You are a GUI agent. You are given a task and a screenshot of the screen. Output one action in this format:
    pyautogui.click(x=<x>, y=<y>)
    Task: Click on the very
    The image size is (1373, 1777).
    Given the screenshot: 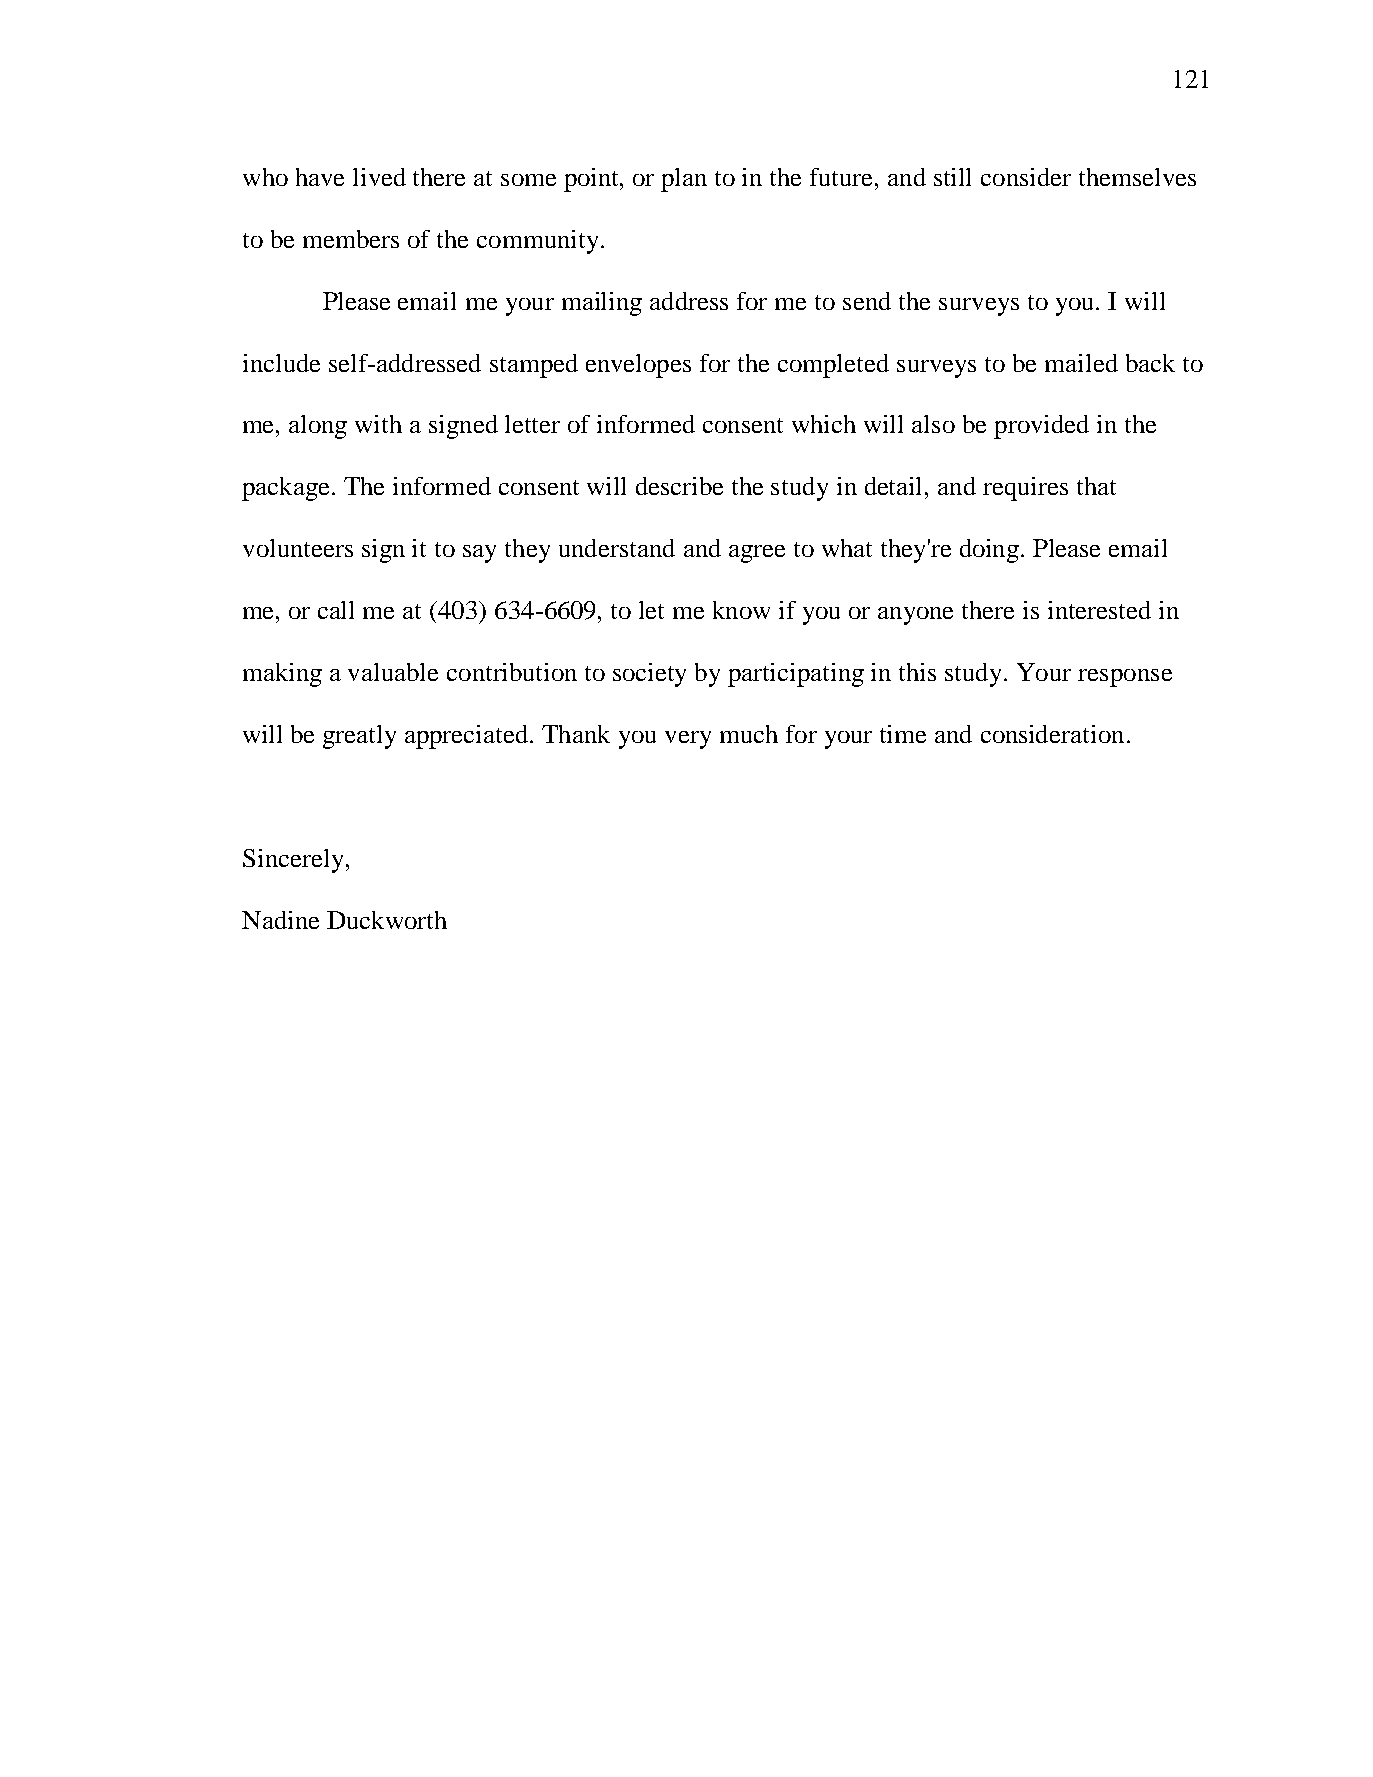 What is the action you would take?
    pyautogui.click(x=688, y=740)
